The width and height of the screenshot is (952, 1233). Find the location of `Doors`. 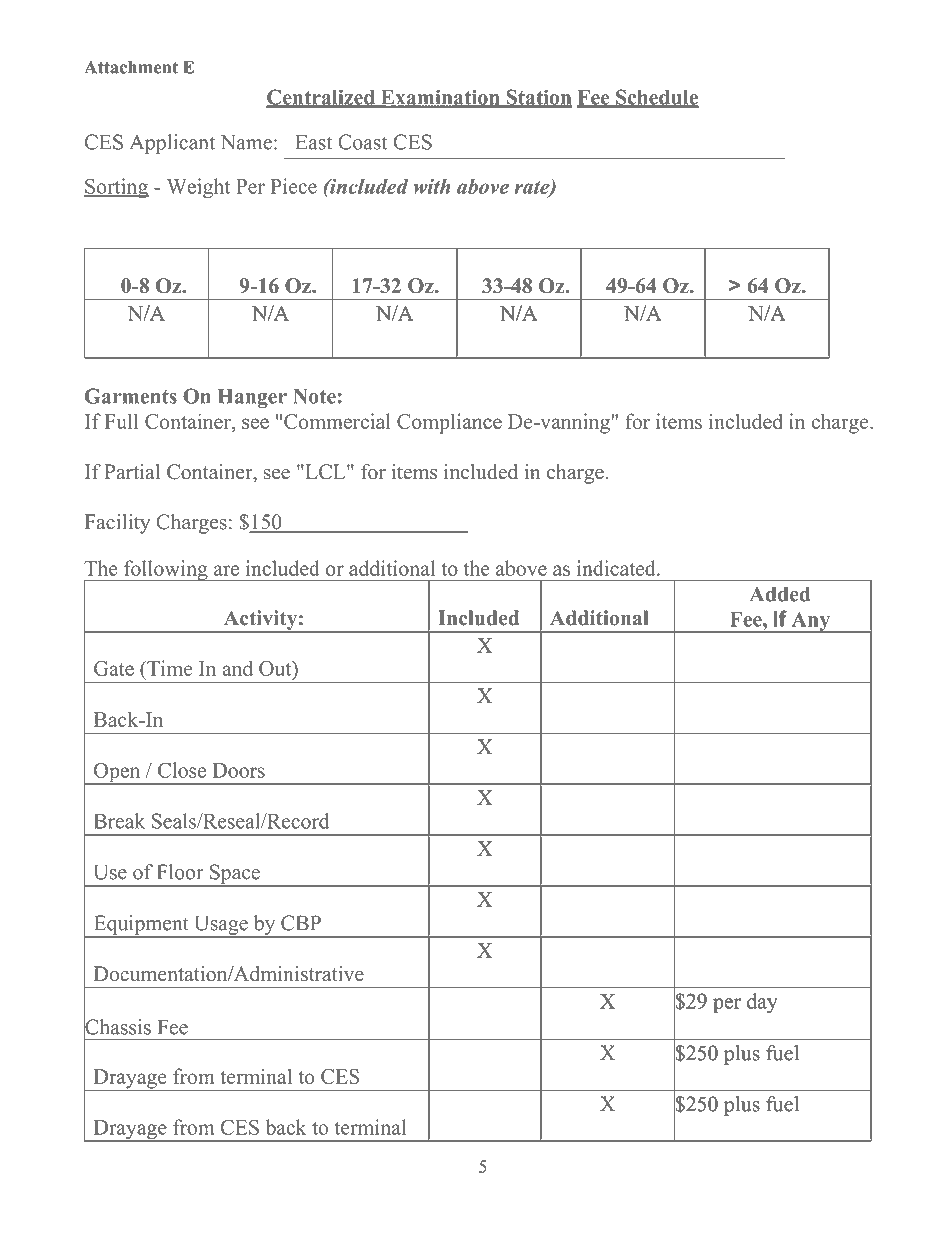

Doors is located at coordinates (239, 770).
